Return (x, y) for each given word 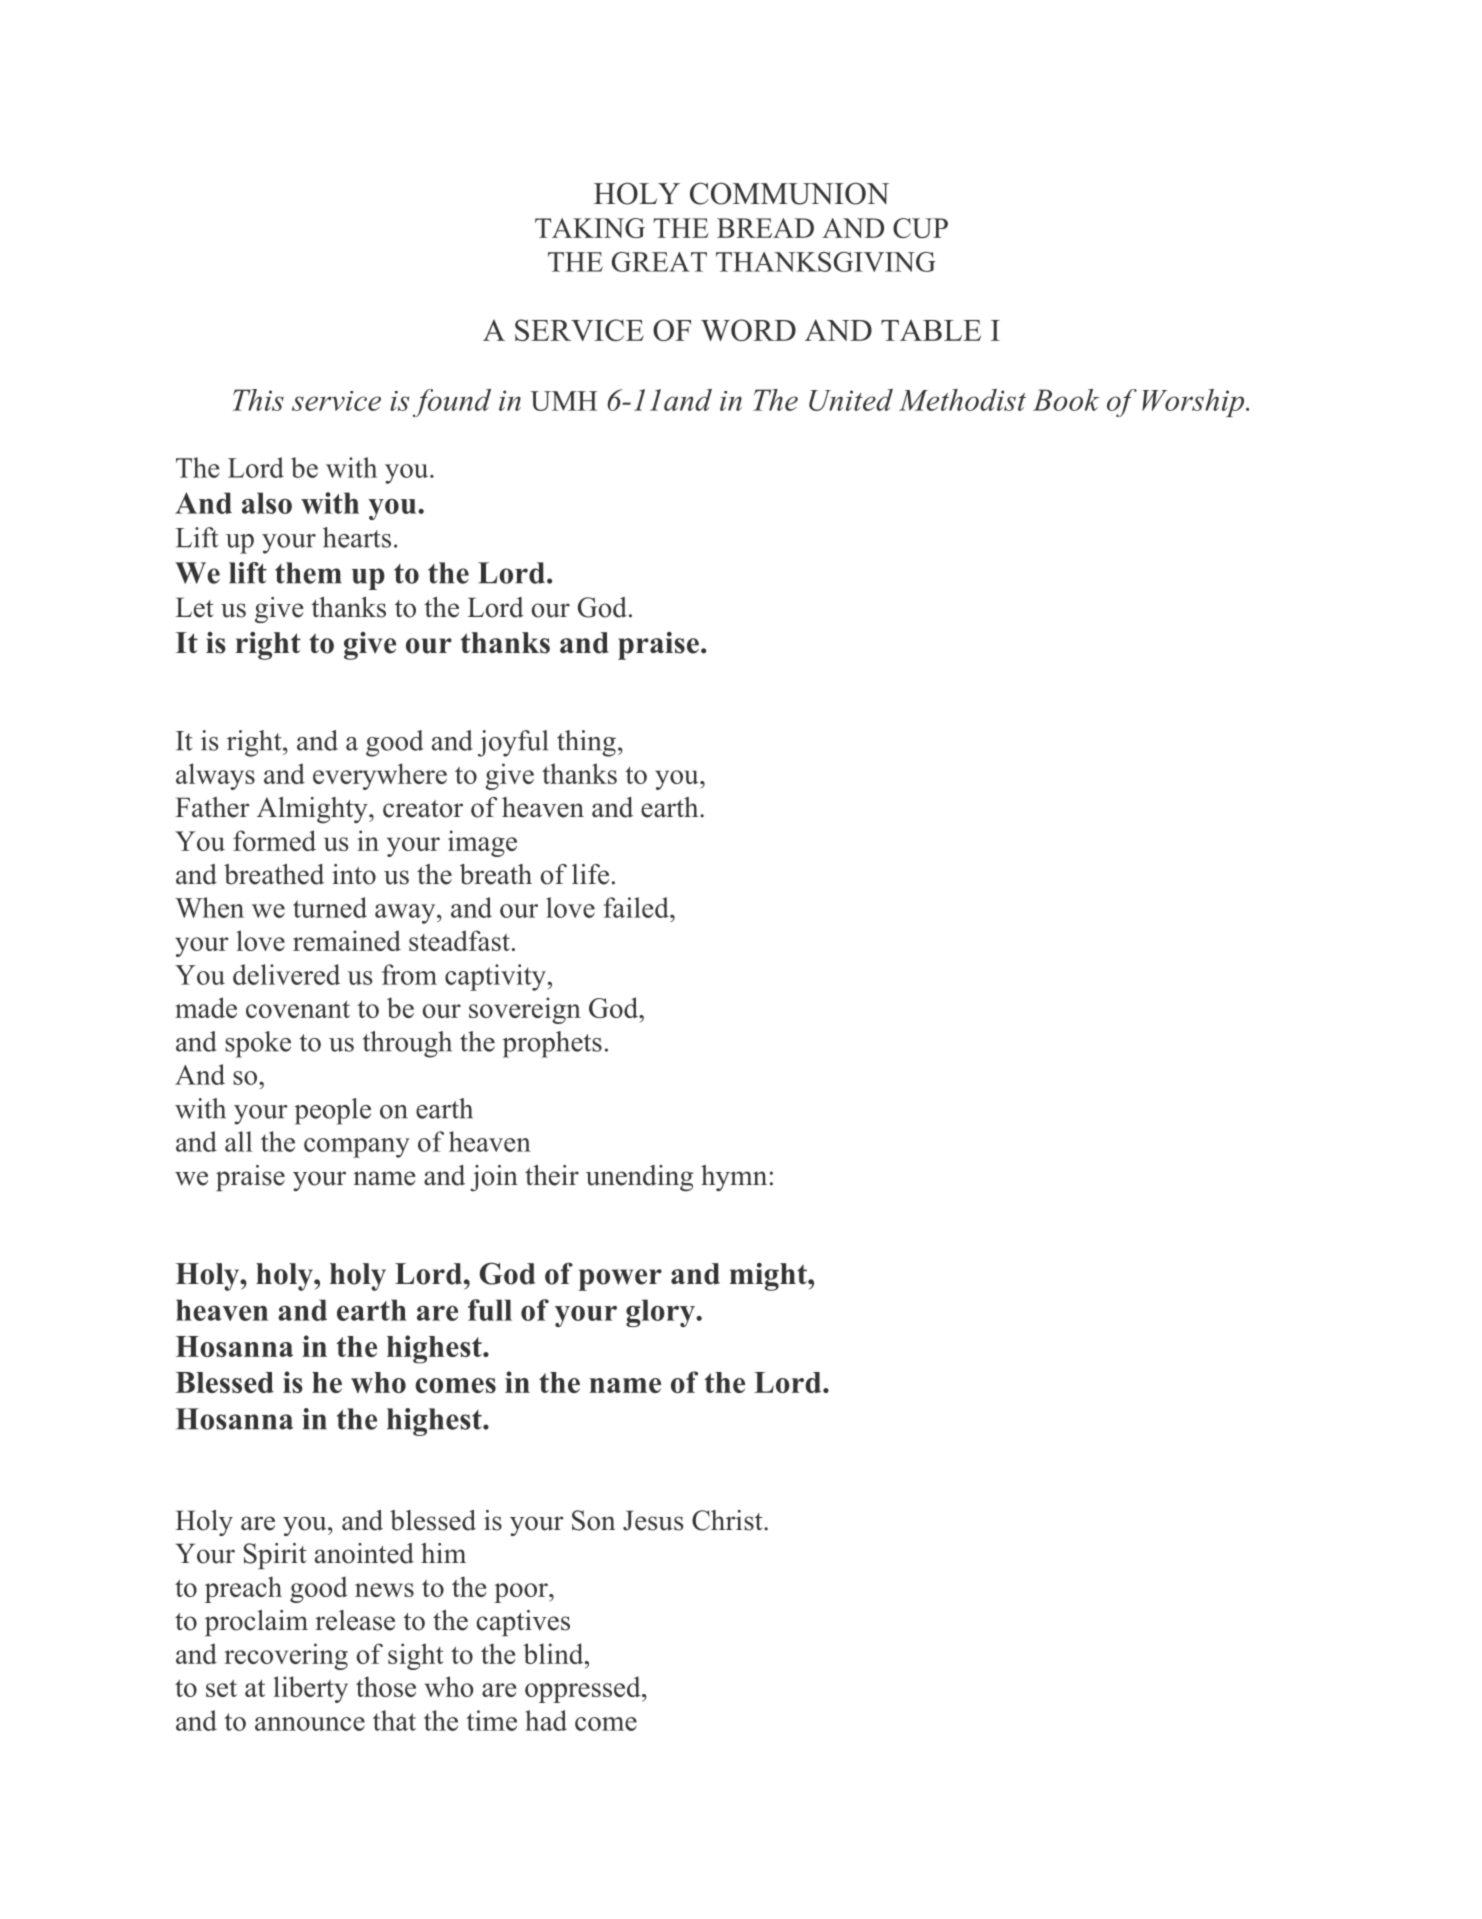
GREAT (659, 262)
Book (1066, 400)
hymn (734, 1178)
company (357, 1148)
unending (639, 1178)
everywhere (380, 776)
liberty (310, 1689)
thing (586, 743)
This (258, 400)
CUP (920, 228)
